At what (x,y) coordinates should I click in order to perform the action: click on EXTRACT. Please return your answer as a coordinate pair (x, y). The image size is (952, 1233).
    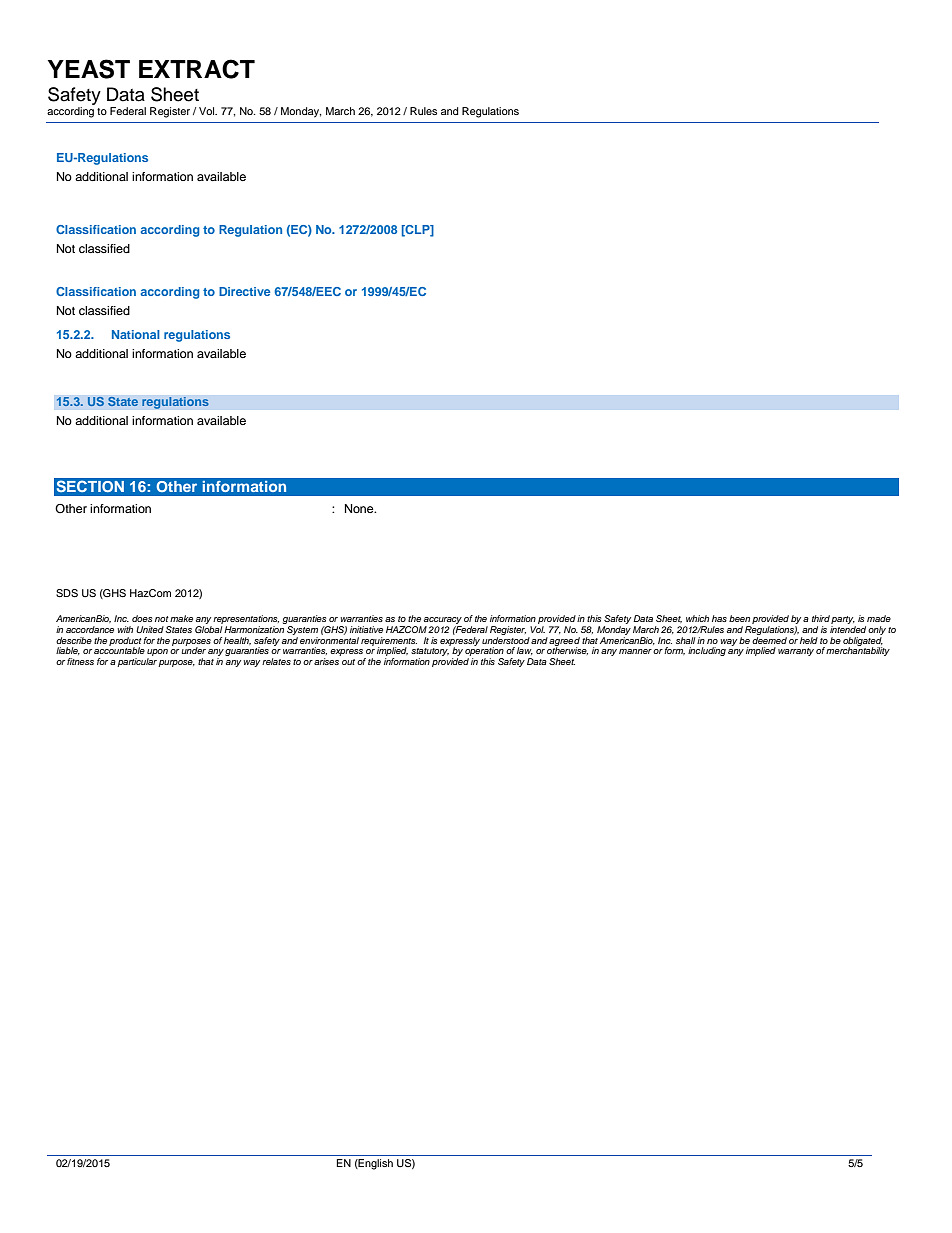
    Looking at the image, I should click on (197, 69).
